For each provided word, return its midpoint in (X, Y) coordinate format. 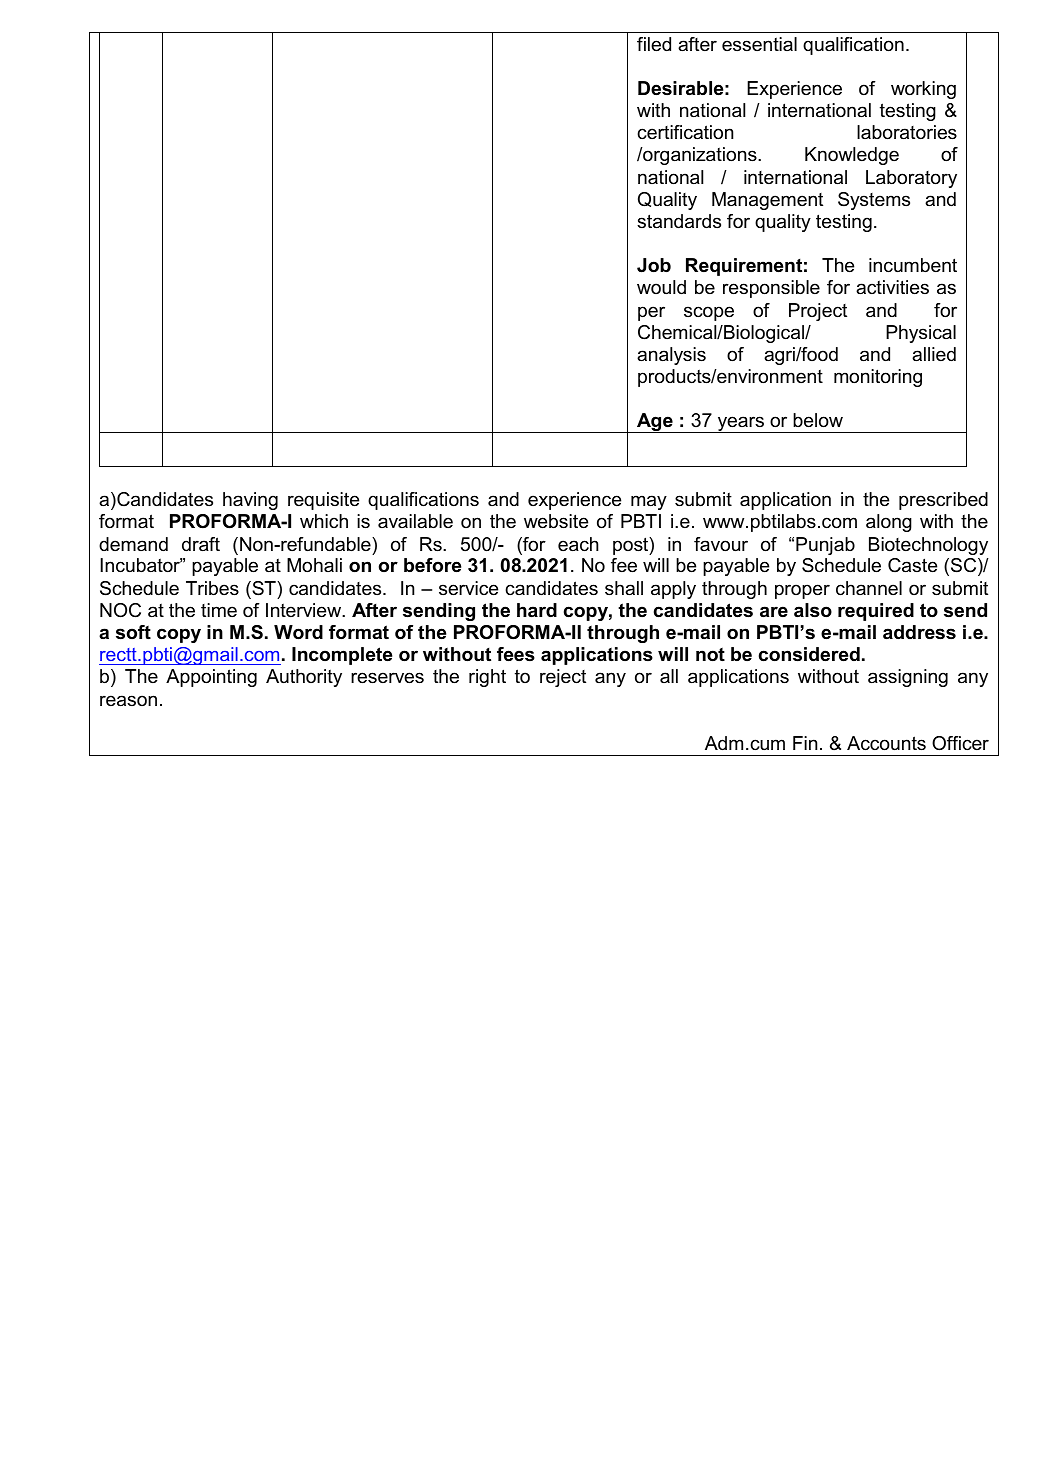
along (889, 523)
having (250, 501)
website (556, 521)
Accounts (886, 743)
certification (685, 132)
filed (654, 44)
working (923, 90)
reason (128, 701)
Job (654, 265)
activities (892, 287)
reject (563, 678)
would (661, 287)
